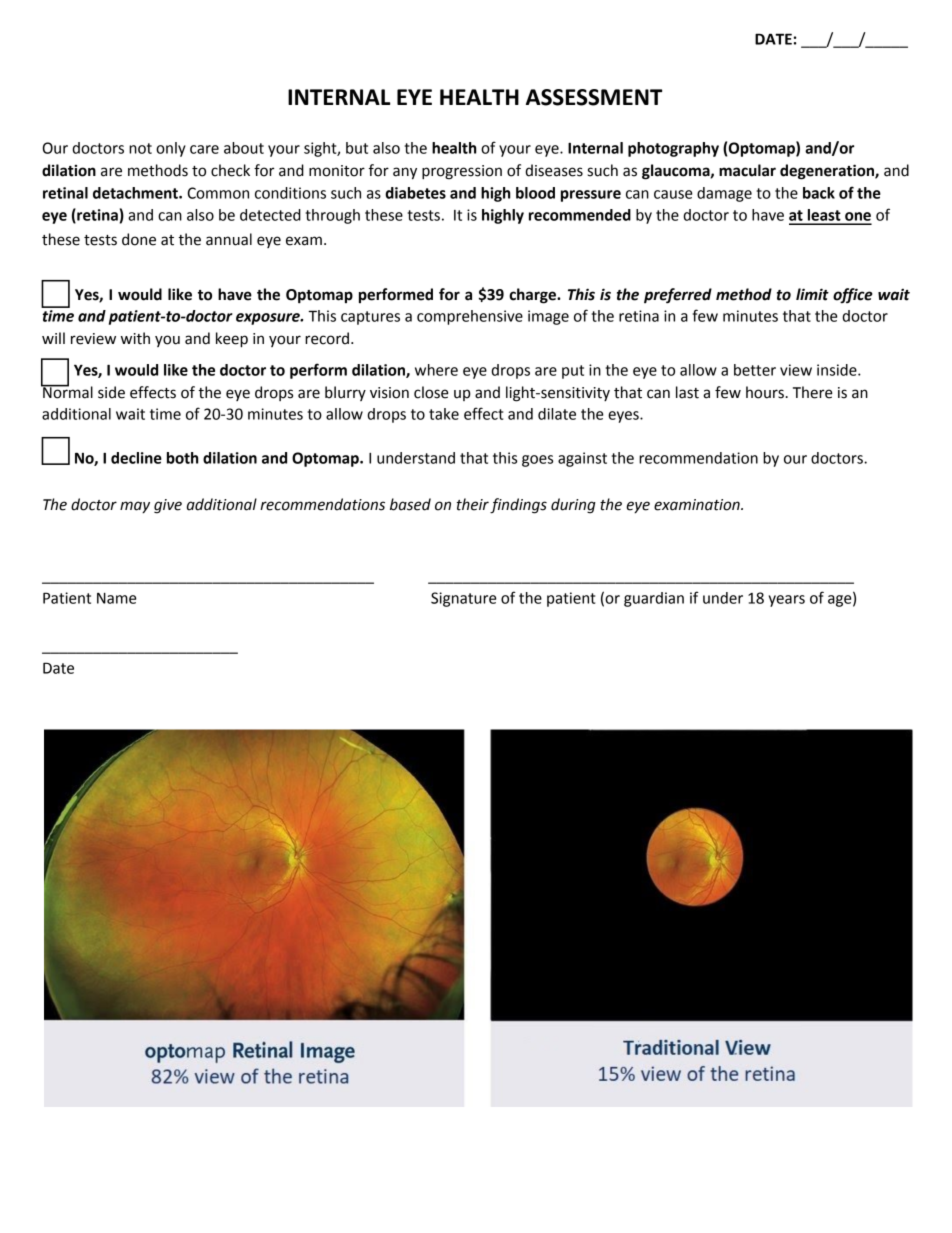  What do you see at coordinates (357, 148) in the document?
I see `but` at bounding box center [357, 148].
